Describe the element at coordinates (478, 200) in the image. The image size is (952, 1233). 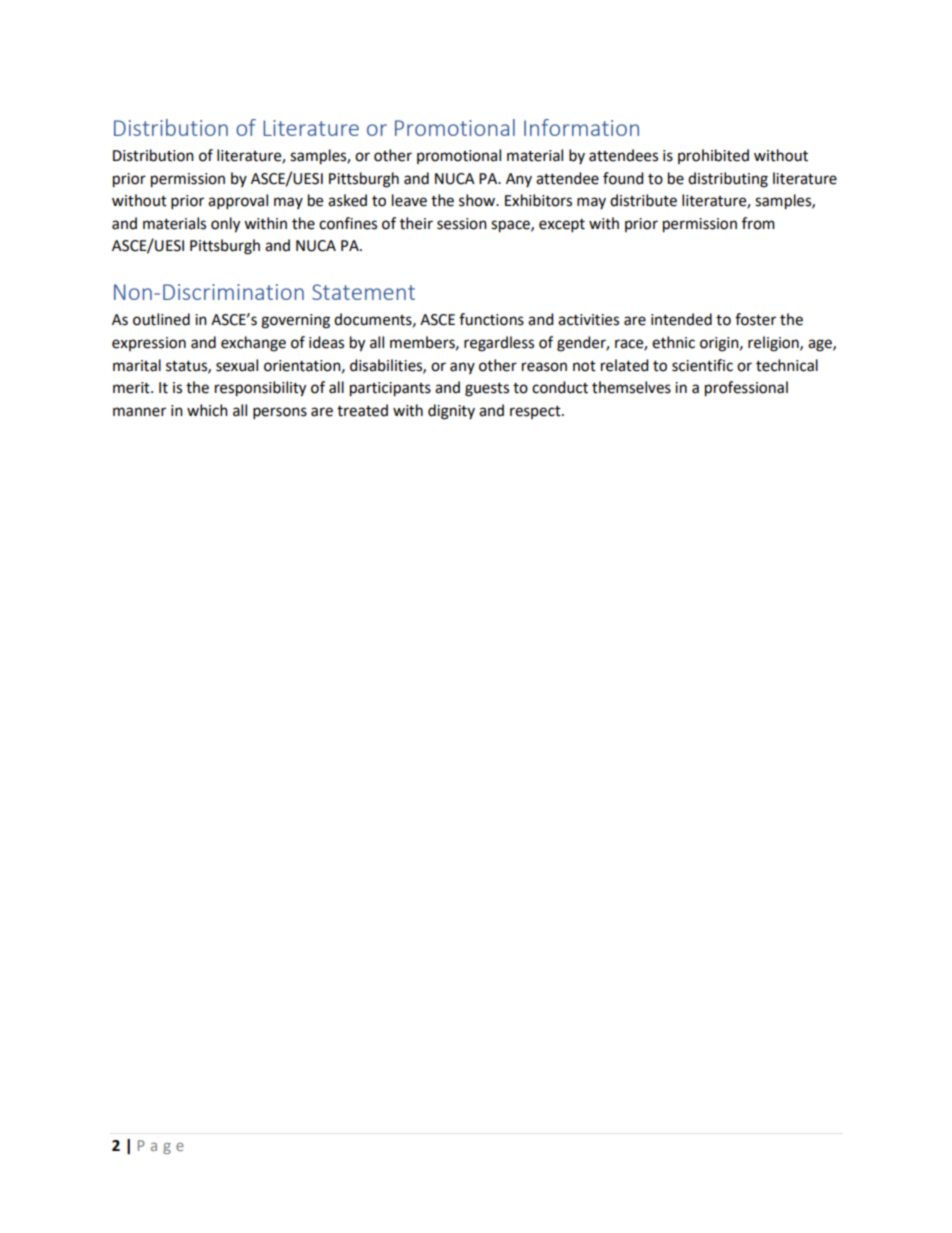
I see `show` at that location.
